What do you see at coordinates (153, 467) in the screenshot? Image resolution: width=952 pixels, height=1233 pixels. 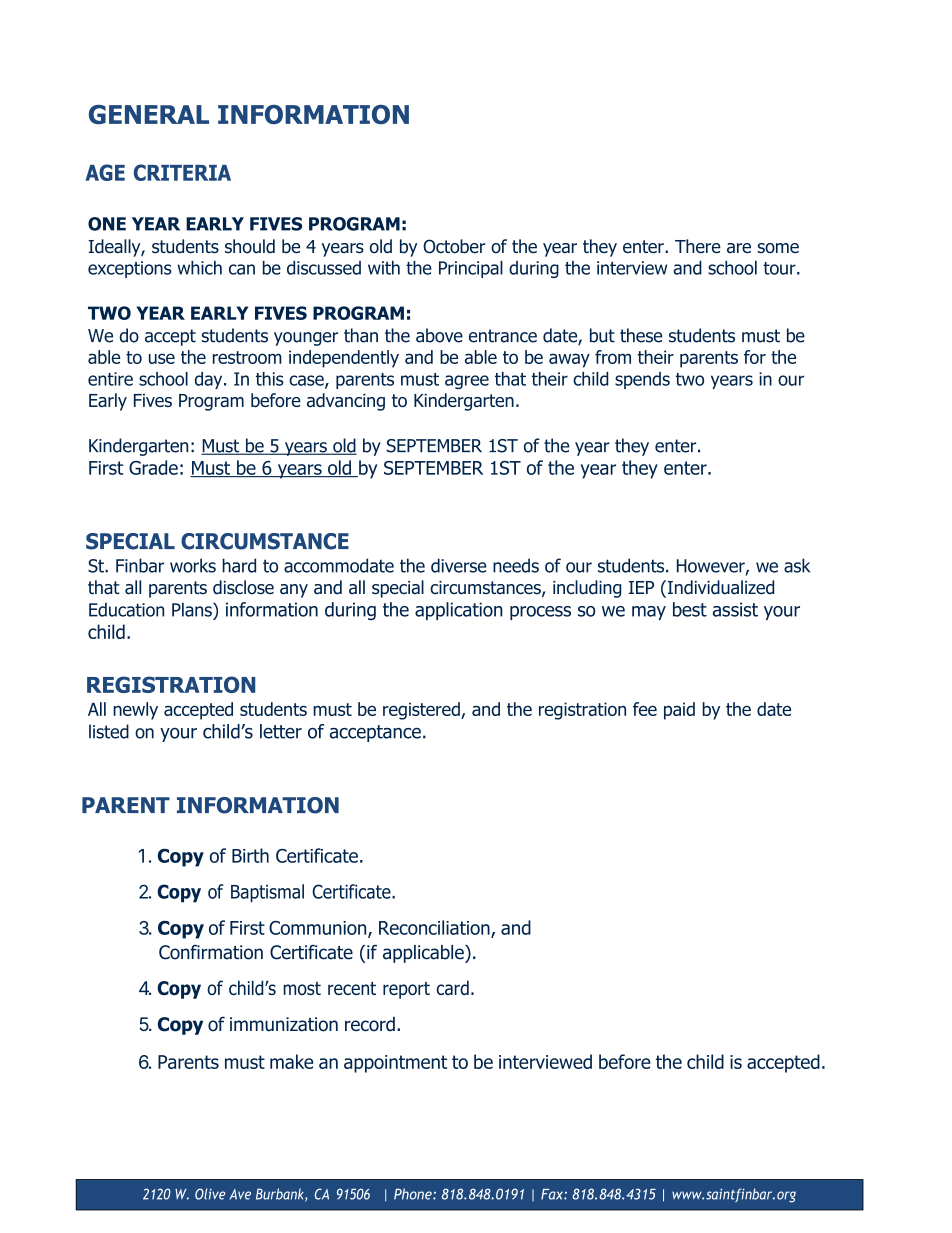 I see `Grade` at bounding box center [153, 467].
